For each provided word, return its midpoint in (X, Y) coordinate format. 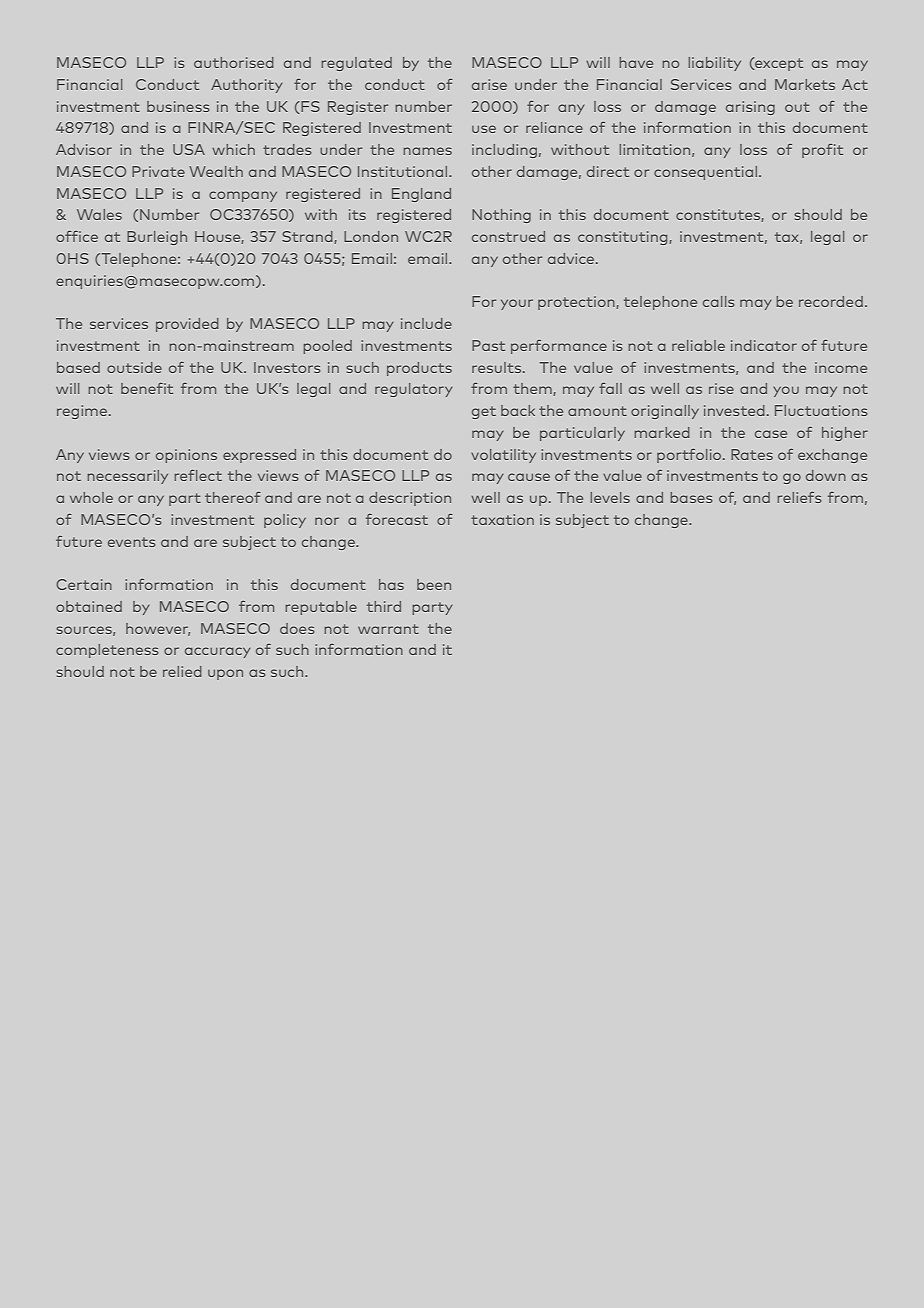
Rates (752, 454)
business (178, 106)
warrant (388, 629)
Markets (805, 84)
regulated (356, 64)
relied (182, 671)
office (77, 236)
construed (508, 236)
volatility (503, 456)
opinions (186, 456)
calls (719, 301)
